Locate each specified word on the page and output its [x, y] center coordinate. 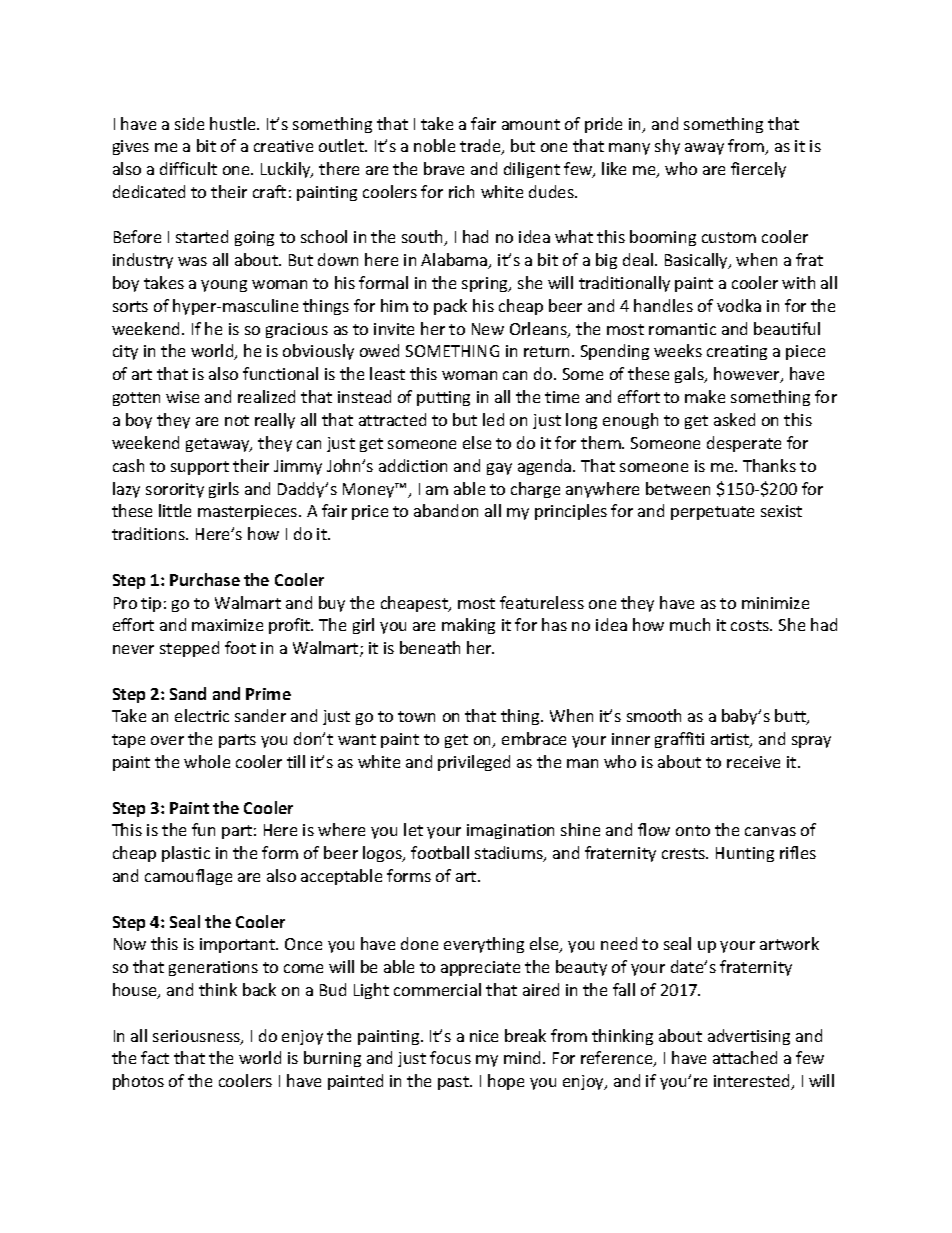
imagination [510, 831]
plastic [186, 854]
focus [450, 1057]
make [705, 396]
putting [443, 398]
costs [751, 625]
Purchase [205, 579]
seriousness [197, 1037]
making [468, 626]
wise [182, 397]
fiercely [758, 170]
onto [693, 830]
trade [481, 147]
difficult [188, 168]
